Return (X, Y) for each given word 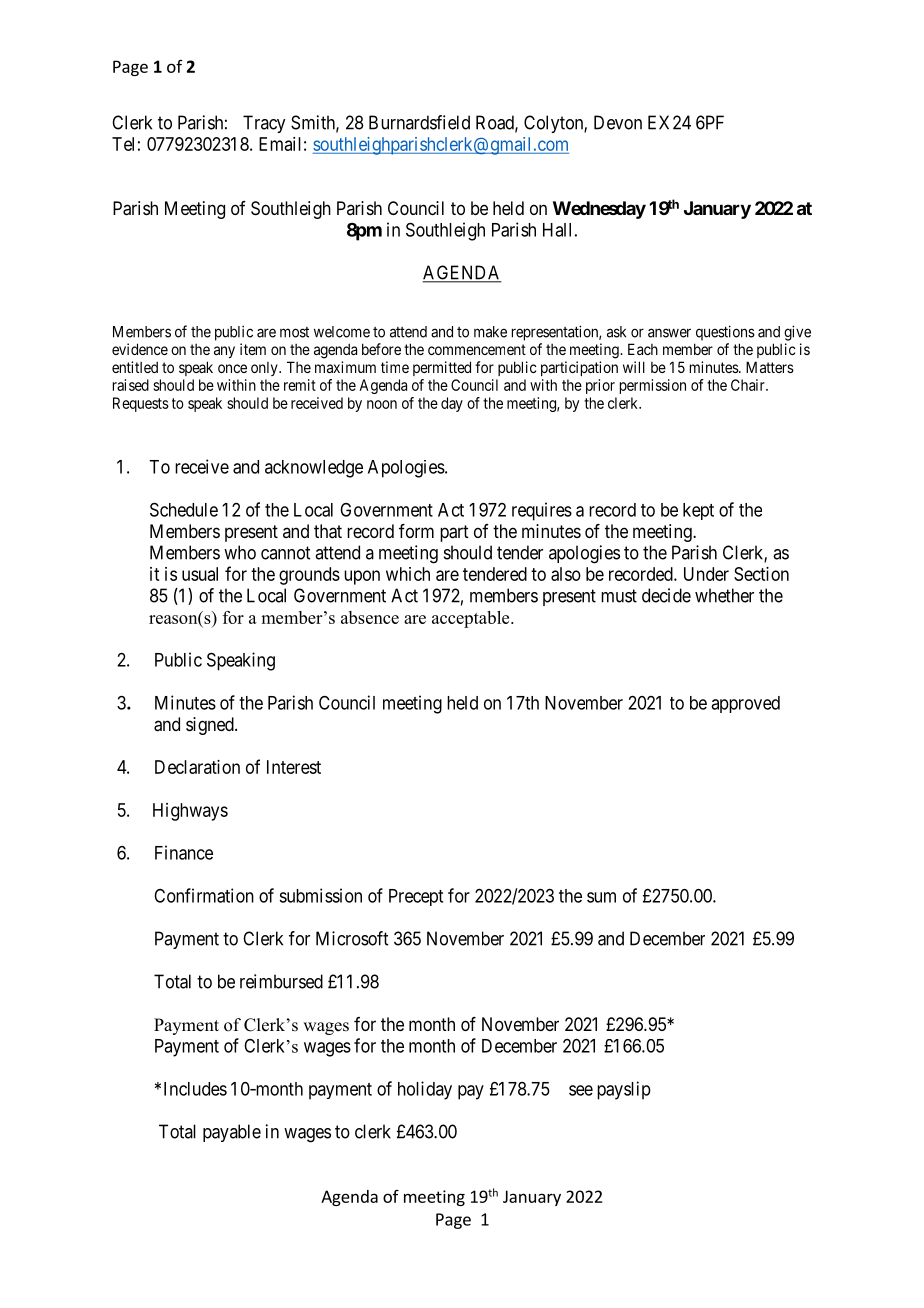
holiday (425, 1090)
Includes (195, 1089)
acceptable (472, 619)
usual (200, 574)
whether (724, 595)
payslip (624, 1090)
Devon (618, 122)
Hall (557, 230)
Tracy (264, 124)
